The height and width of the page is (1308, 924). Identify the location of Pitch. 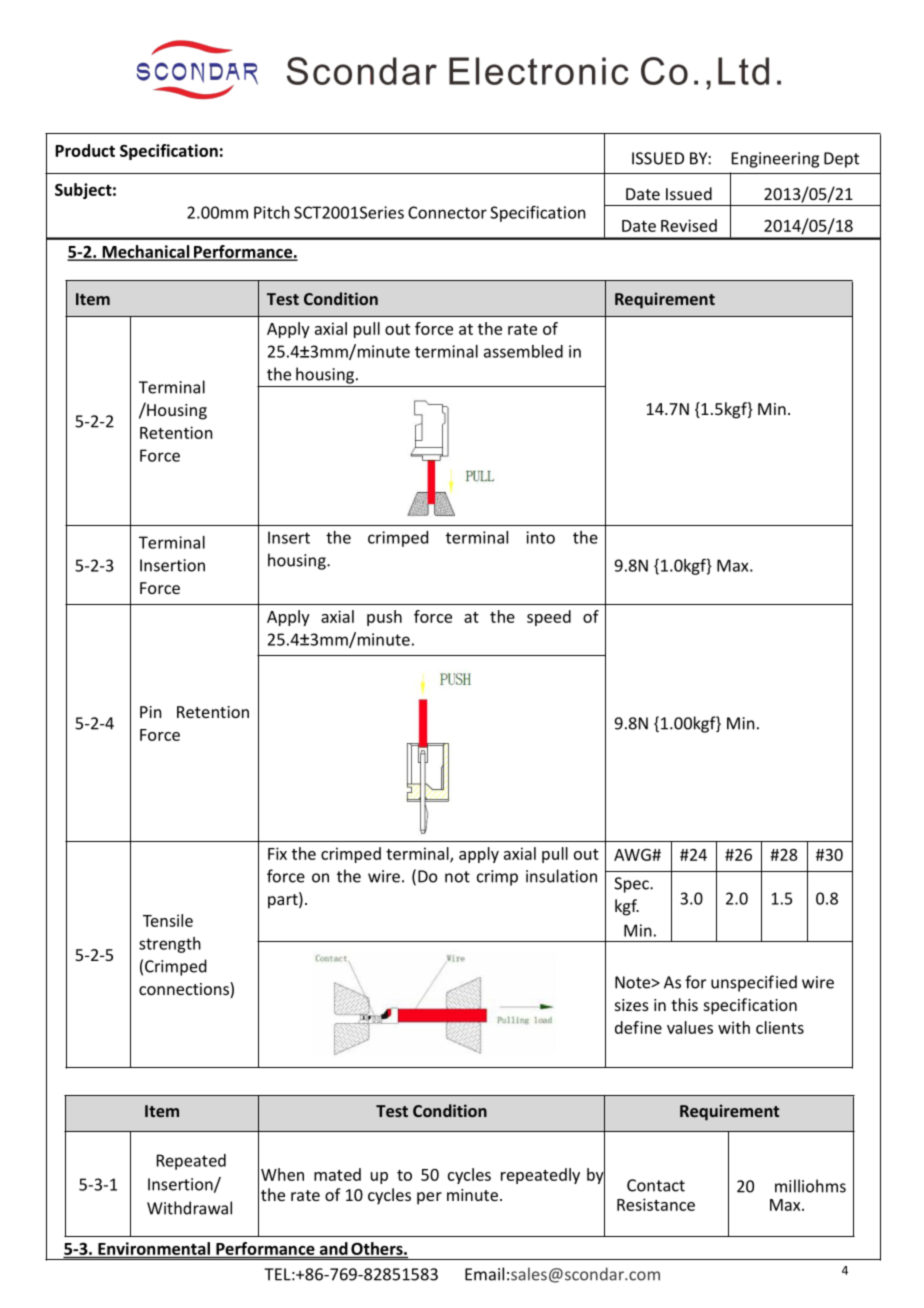
(271, 212).
